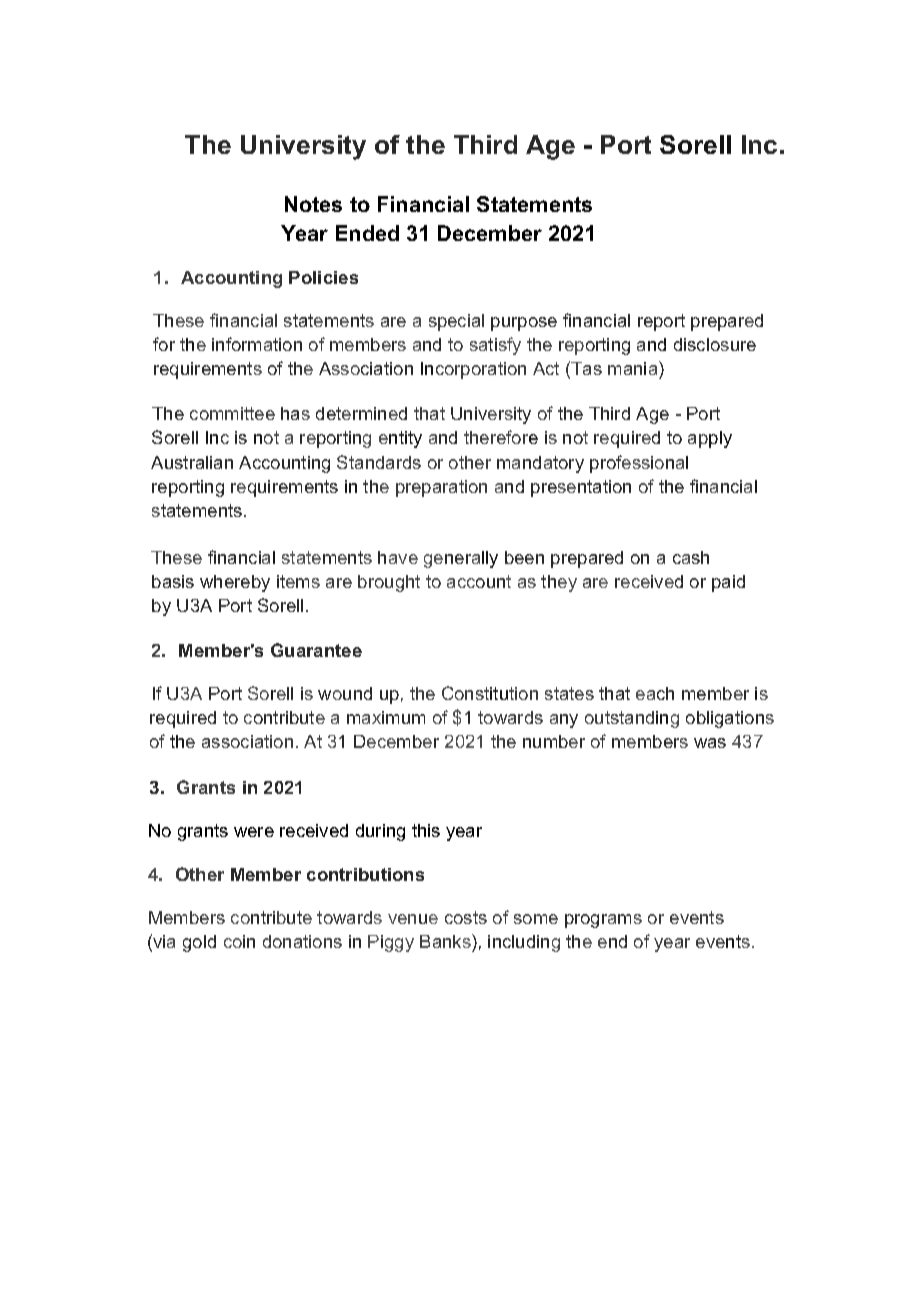  I want to click on generally, so click(461, 559).
